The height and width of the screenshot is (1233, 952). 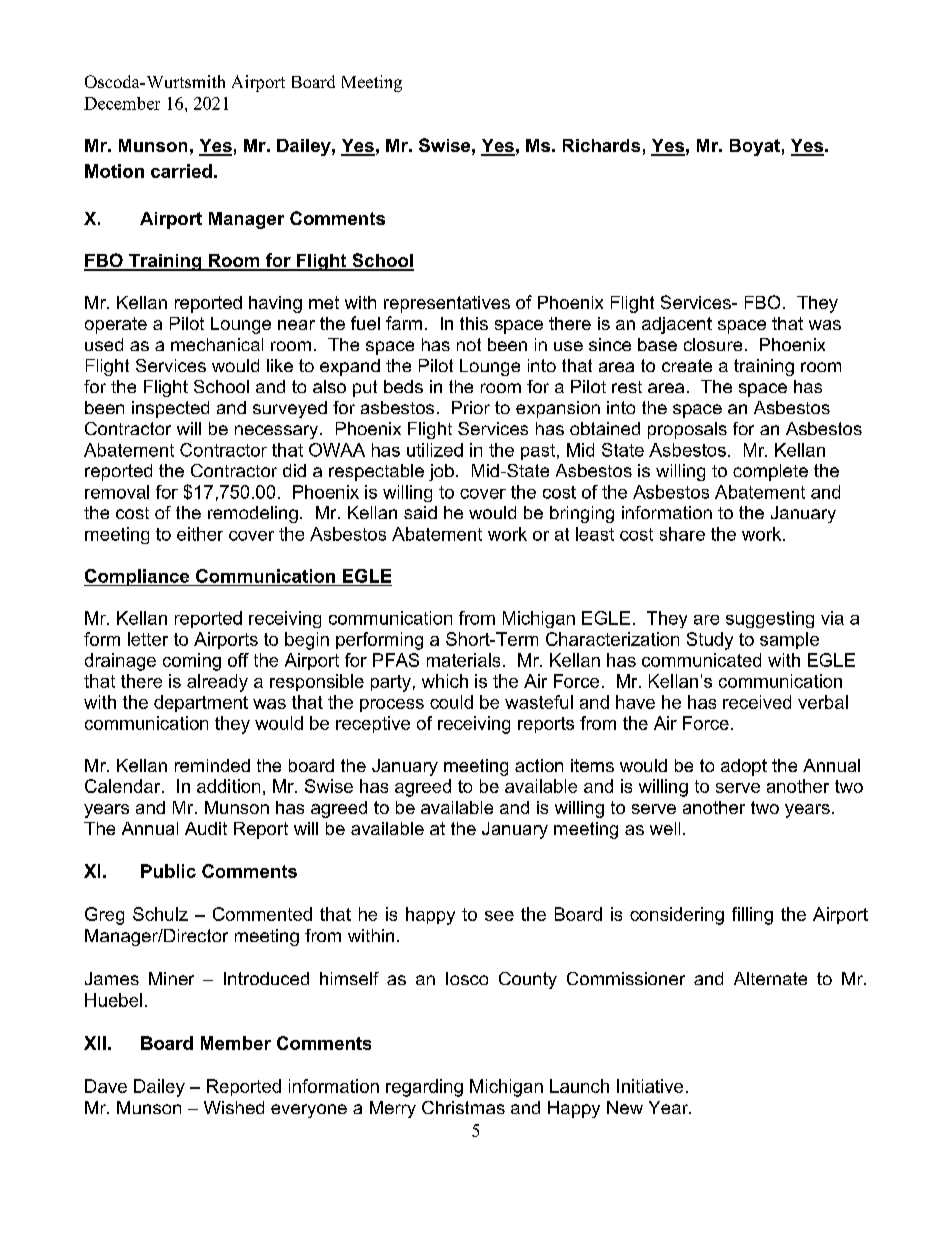 What do you see at coordinates (170, 409) in the screenshot?
I see `inspected` at bounding box center [170, 409].
